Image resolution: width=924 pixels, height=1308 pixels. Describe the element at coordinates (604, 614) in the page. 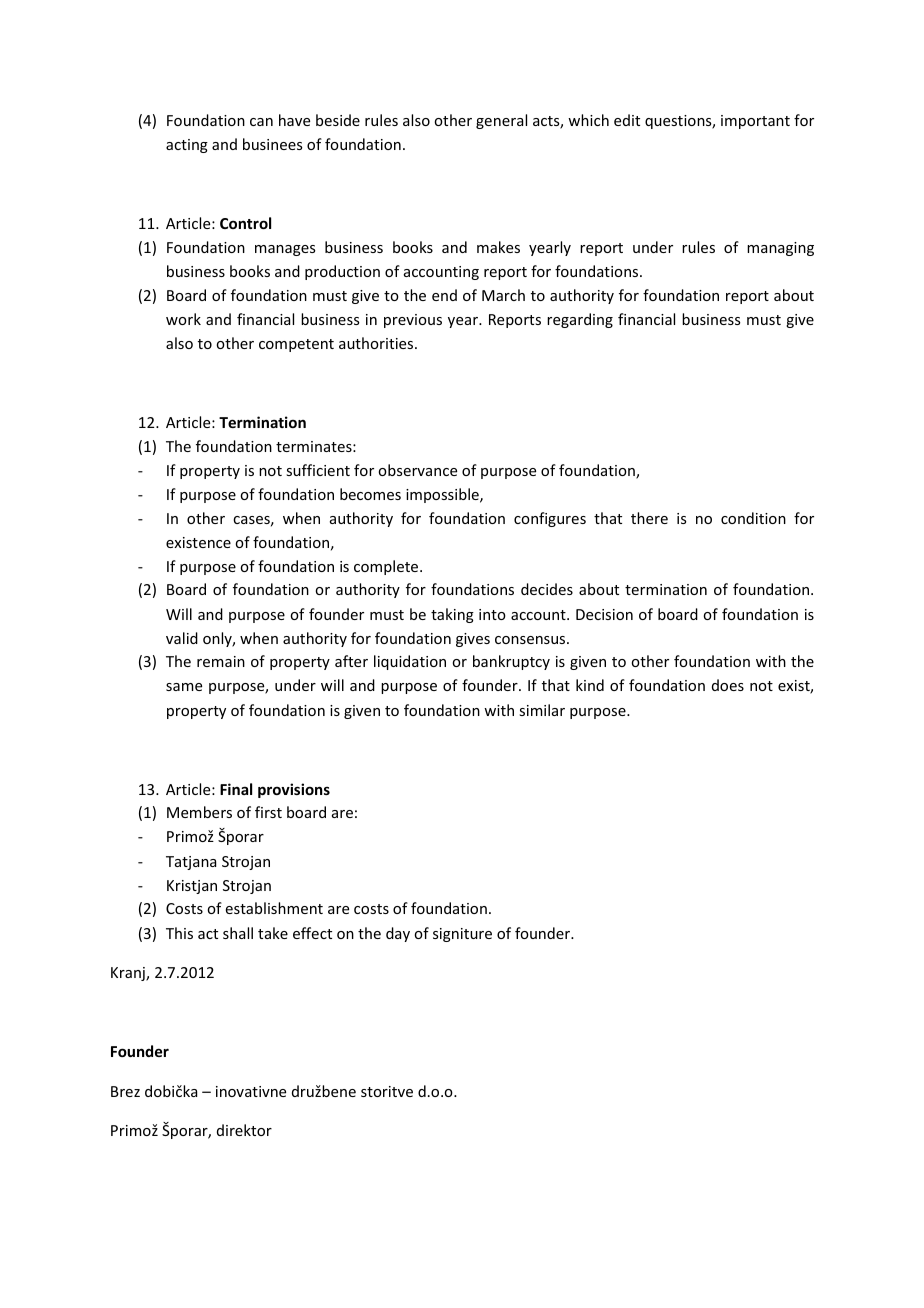

I see `Decision` at that location.
